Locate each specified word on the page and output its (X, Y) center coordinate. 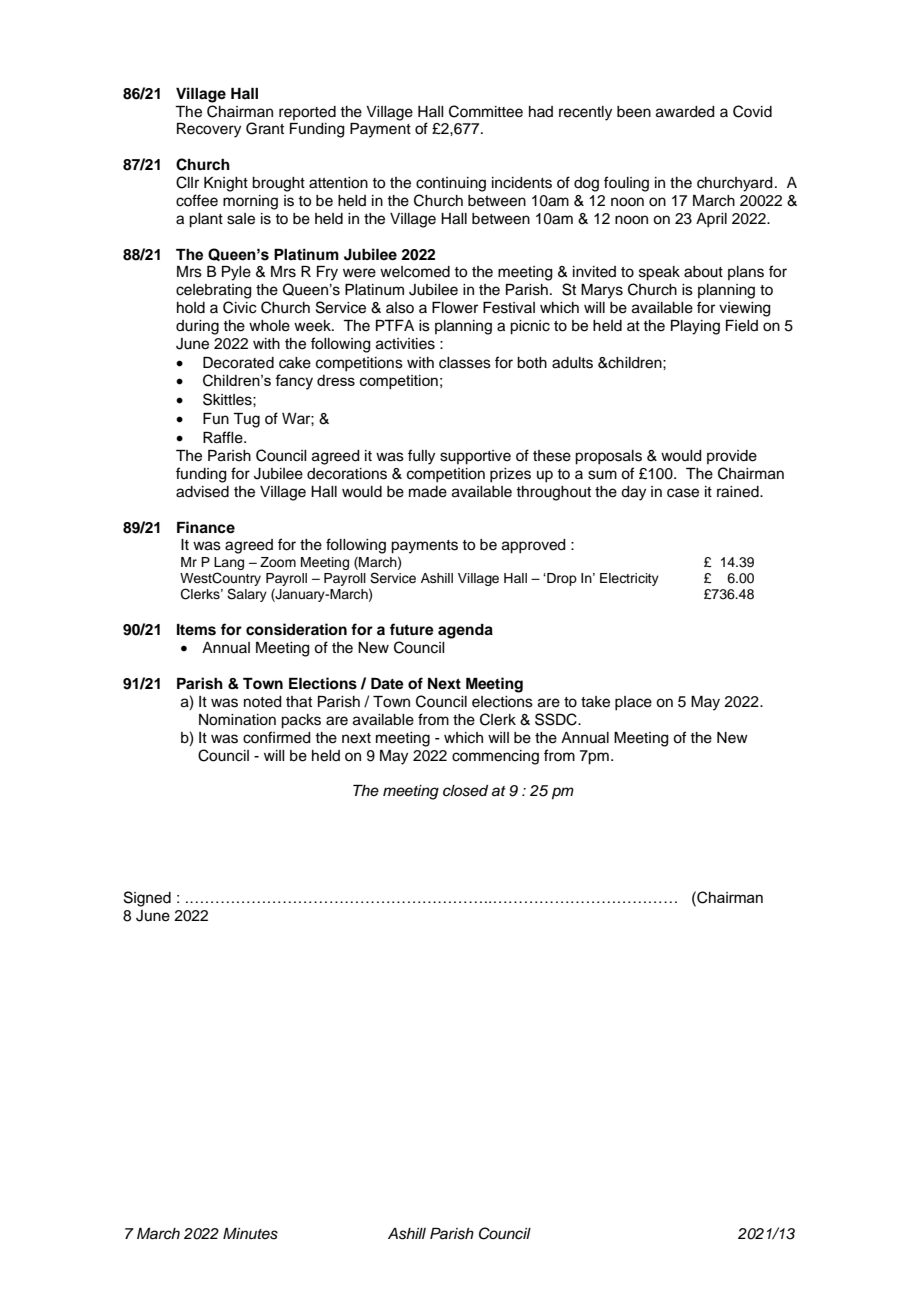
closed (465, 791)
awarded (685, 112)
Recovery (209, 130)
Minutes (250, 1234)
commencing (495, 757)
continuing (451, 184)
